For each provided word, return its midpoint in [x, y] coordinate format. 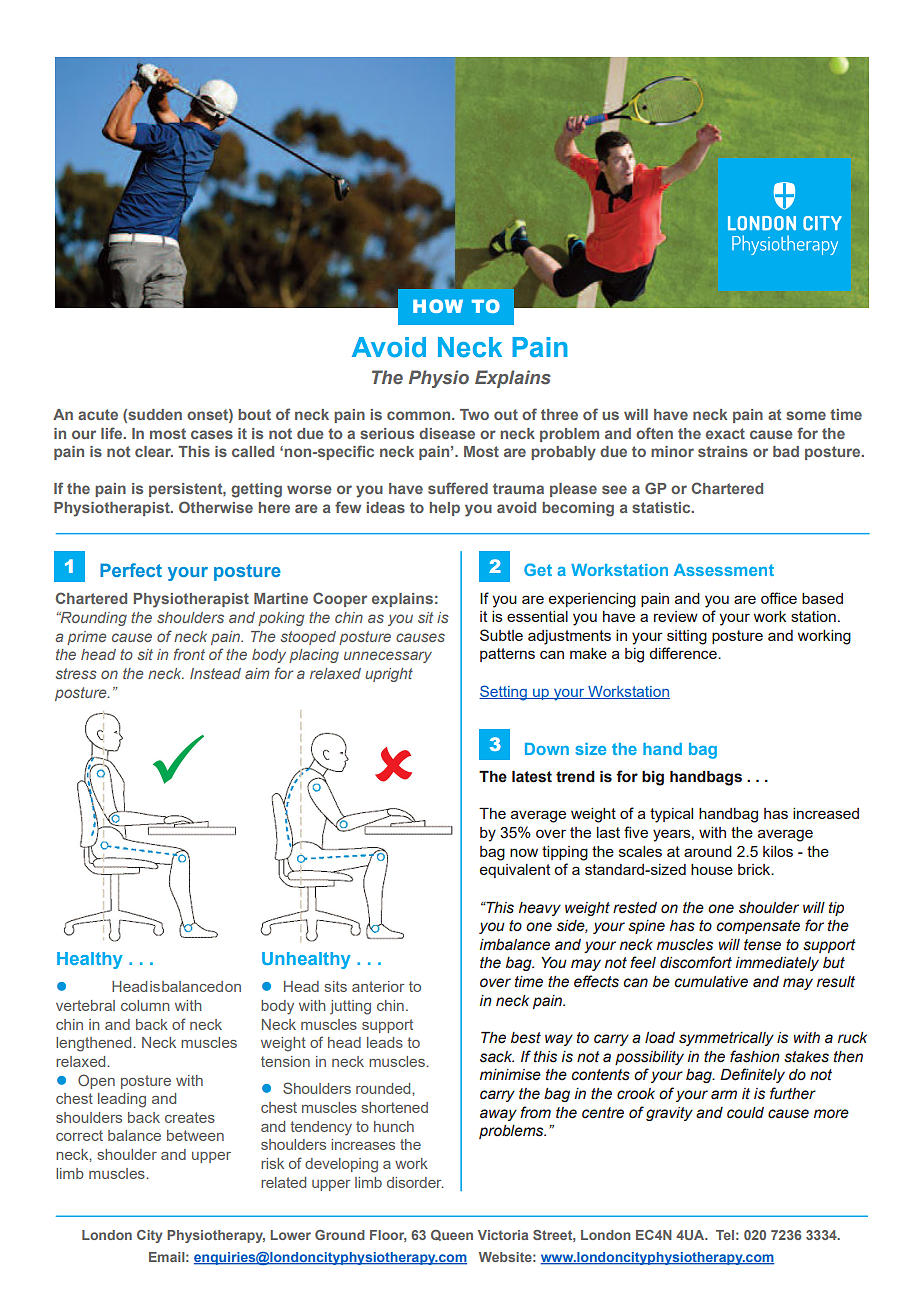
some [806, 415]
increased [826, 813]
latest [532, 777]
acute [98, 414]
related [283, 1182]
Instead [215, 673]
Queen [452, 1235]
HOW [438, 306]
